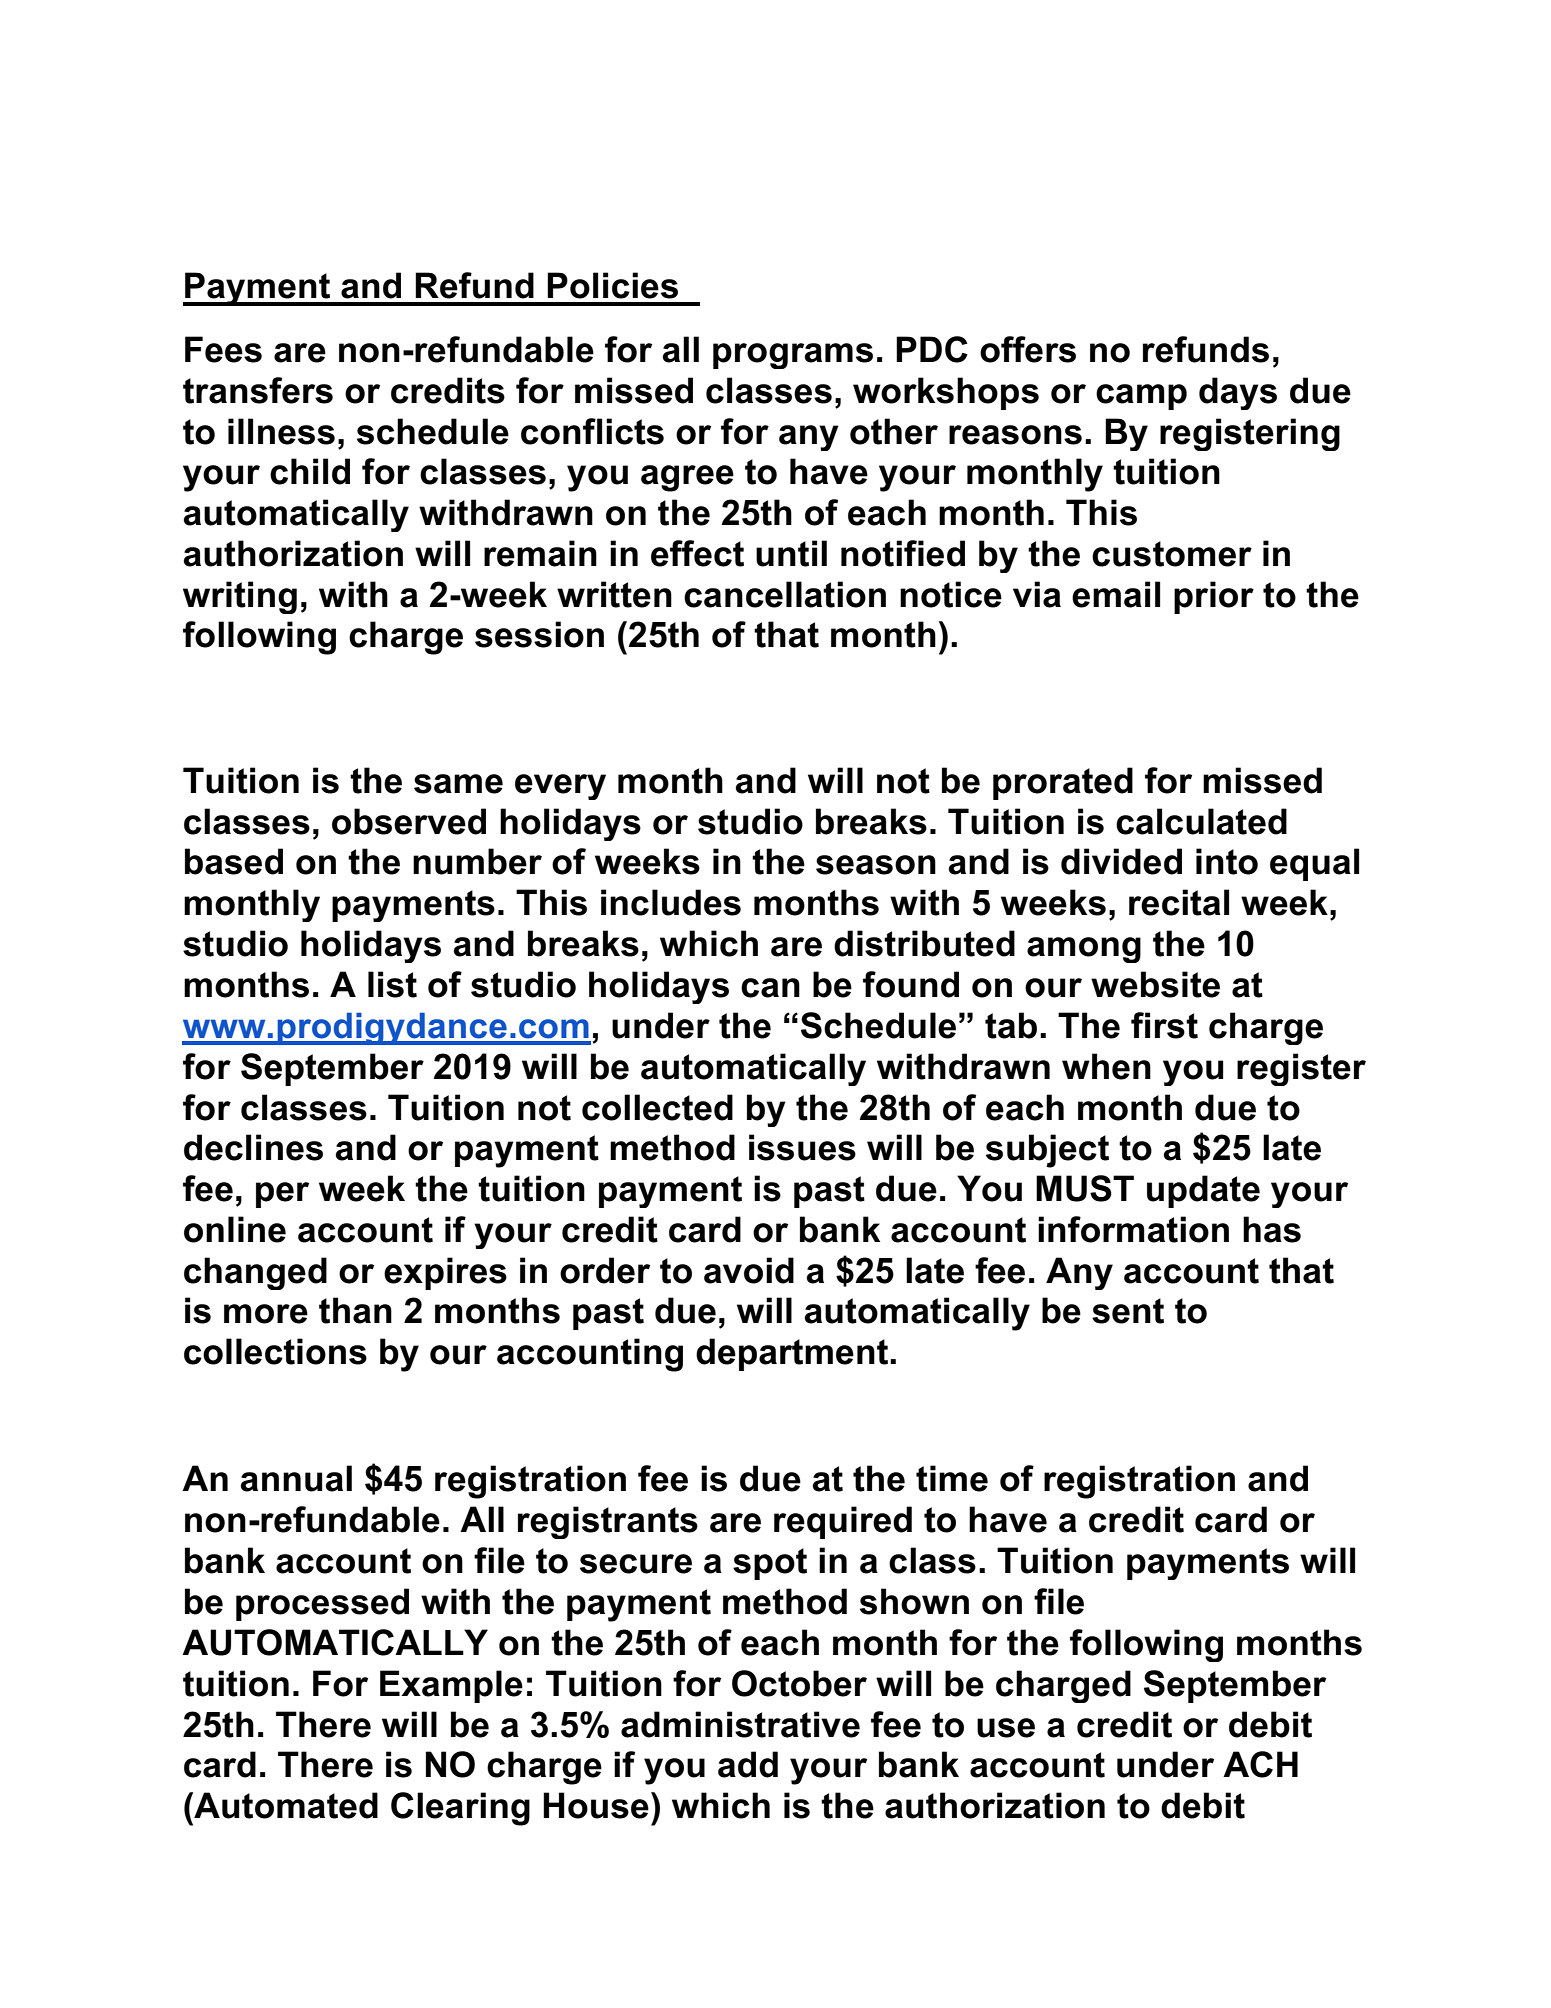 Image resolution: width=1551 pixels, height=2008 pixels. What do you see at coordinates (1179, 902) in the screenshot?
I see `recital` at bounding box center [1179, 902].
